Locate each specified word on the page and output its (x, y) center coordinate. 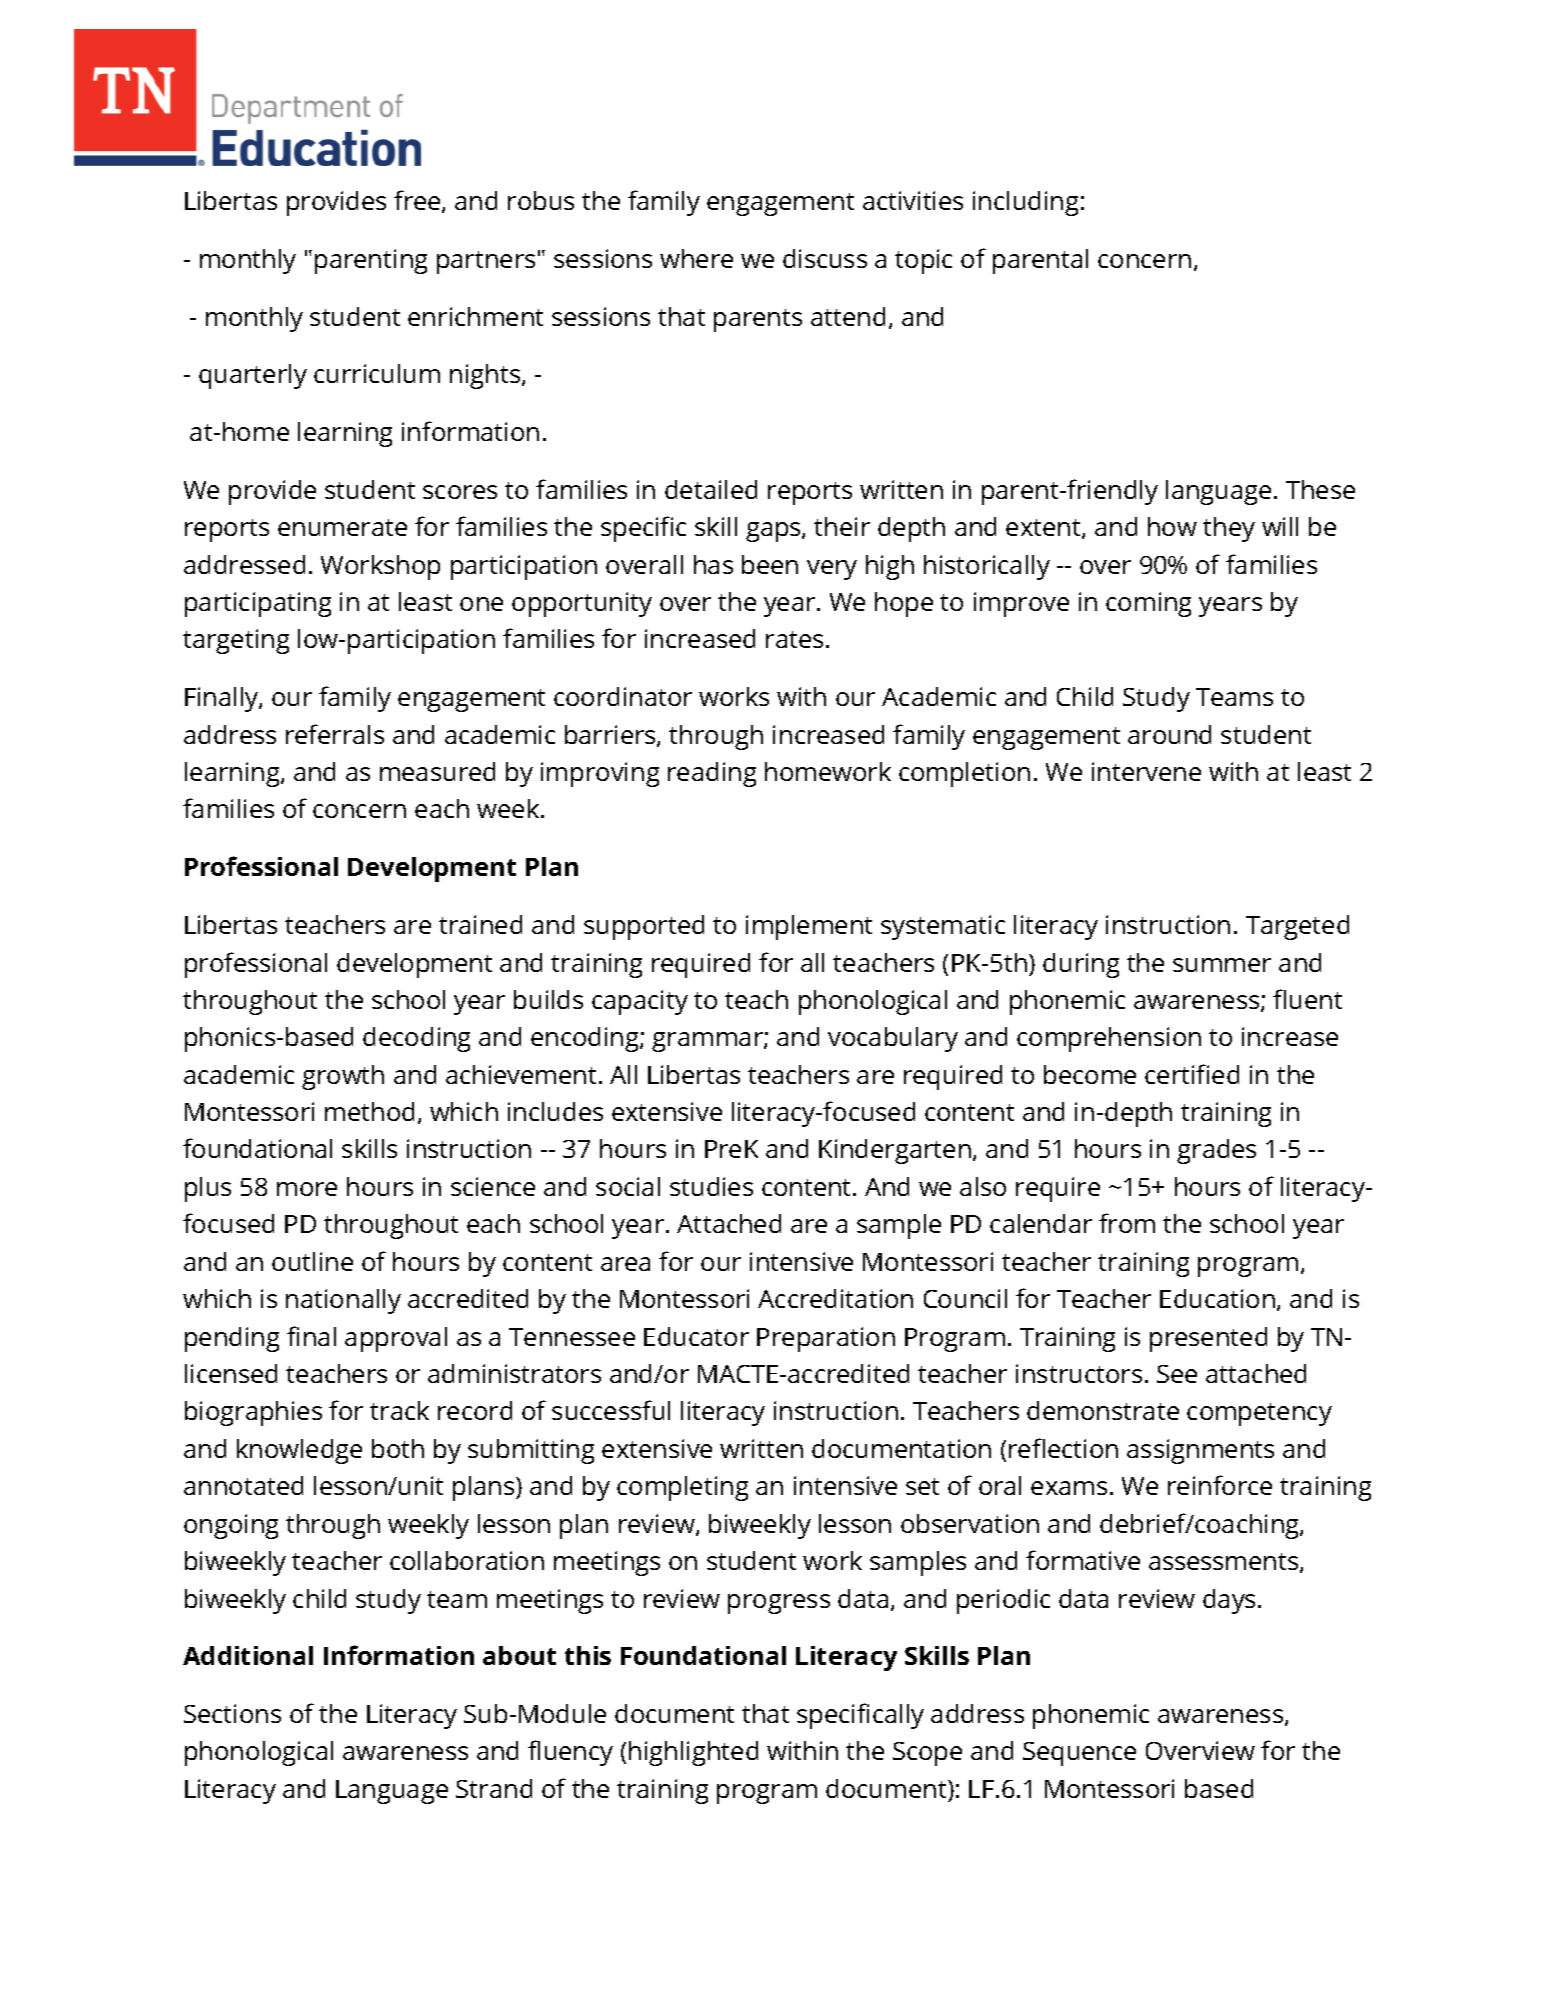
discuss (825, 258)
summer (1222, 965)
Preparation (826, 1339)
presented (1208, 1339)
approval (396, 1339)
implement (809, 927)
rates (794, 639)
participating (258, 604)
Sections (232, 1713)
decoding (416, 1039)
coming (1148, 604)
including (1025, 203)
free (418, 201)
